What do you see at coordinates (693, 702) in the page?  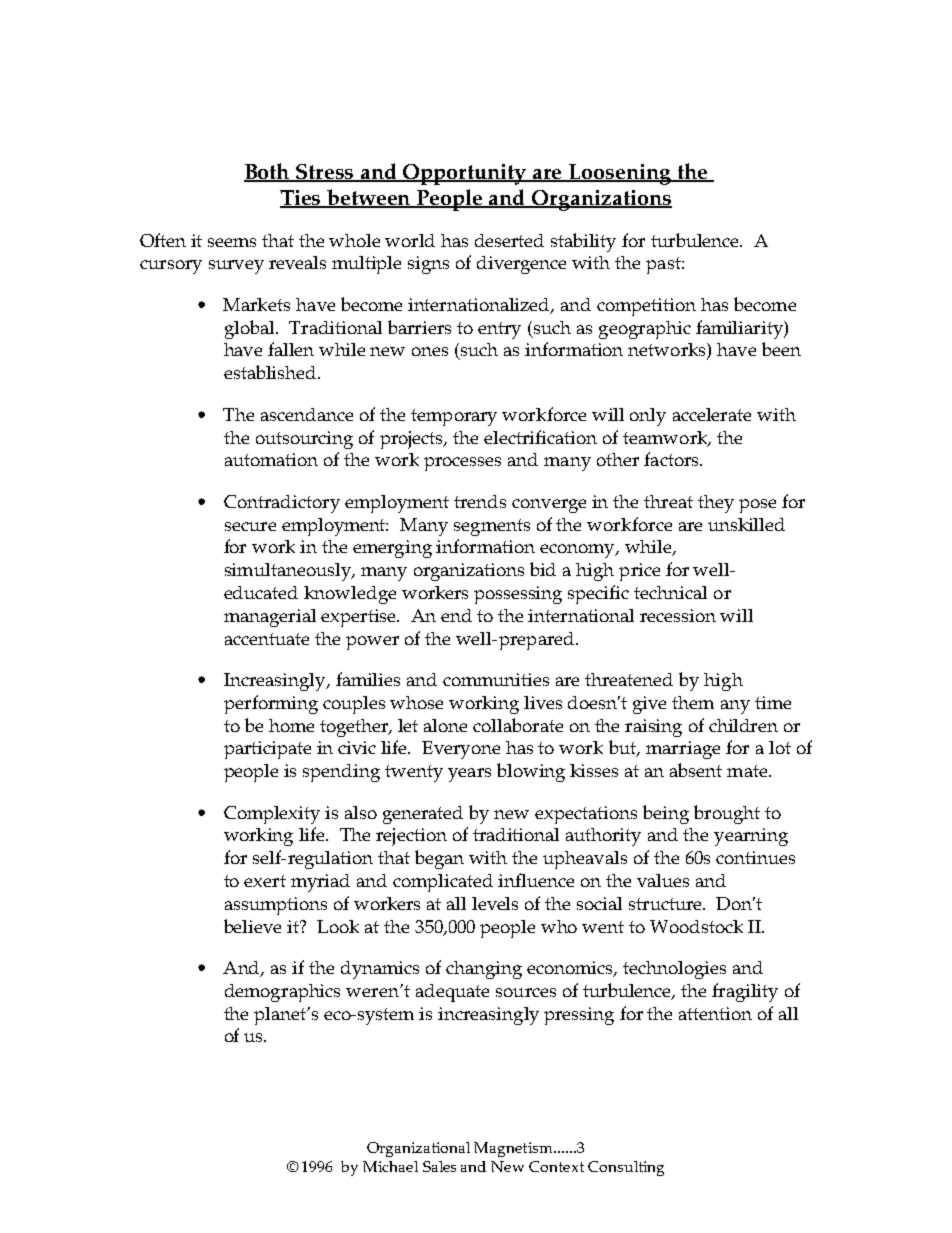 I see `them` at bounding box center [693, 702].
